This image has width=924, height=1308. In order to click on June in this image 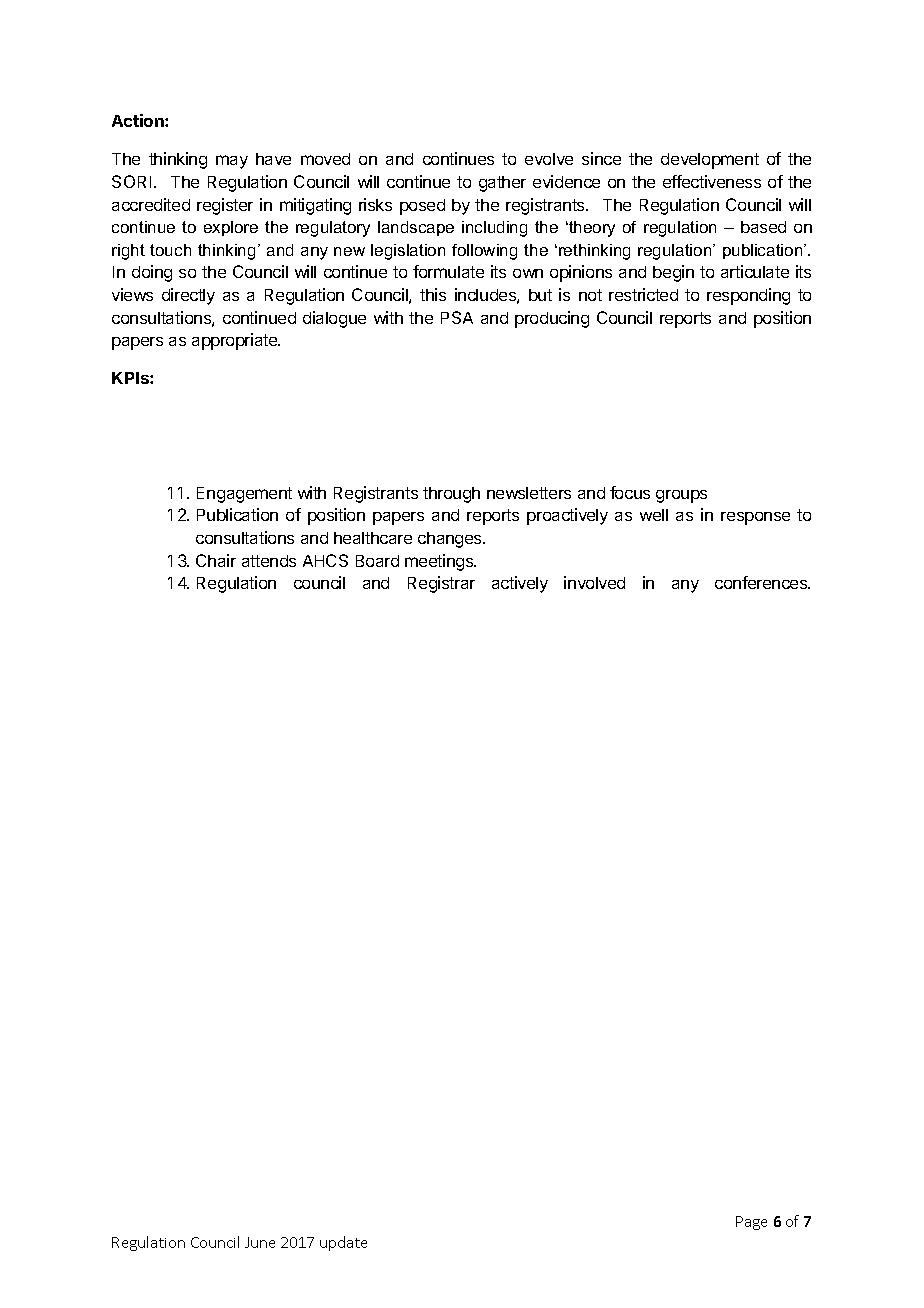, I will do `click(260, 1242)`.
